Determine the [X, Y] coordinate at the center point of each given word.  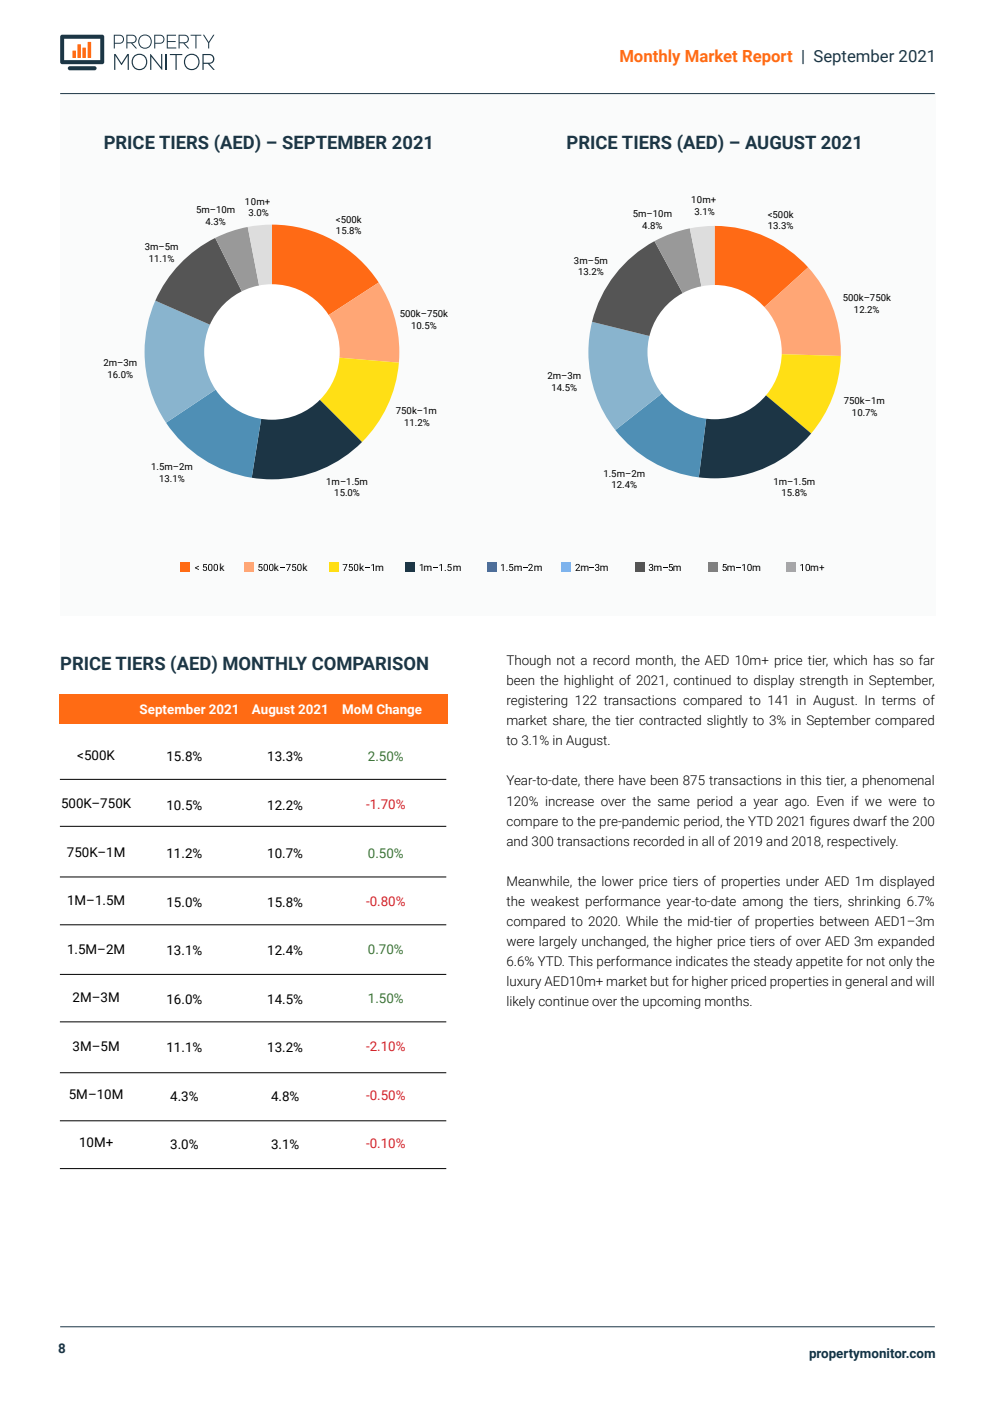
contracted [670, 720]
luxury [524, 982]
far [927, 659]
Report [767, 58]
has [884, 660]
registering [537, 701]
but [660, 981]
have [632, 780]
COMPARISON [370, 663]
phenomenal [898, 781]
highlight [589, 681]
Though [528, 661]
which [850, 660]
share [570, 721]
